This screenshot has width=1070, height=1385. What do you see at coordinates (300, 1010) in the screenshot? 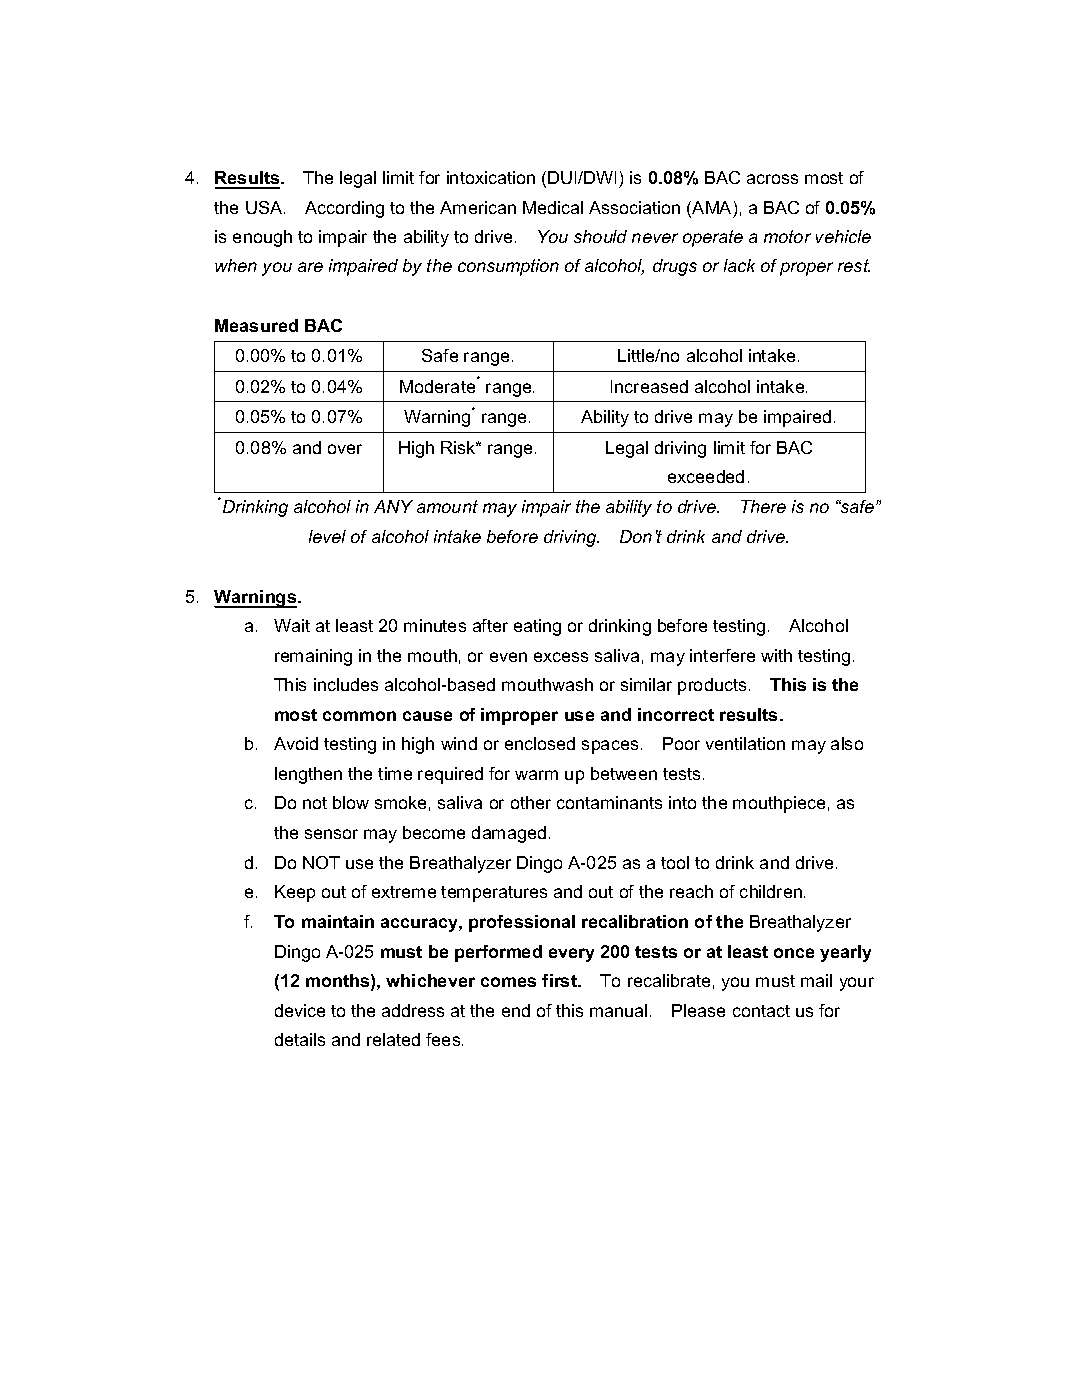
I see `device` at bounding box center [300, 1010].
